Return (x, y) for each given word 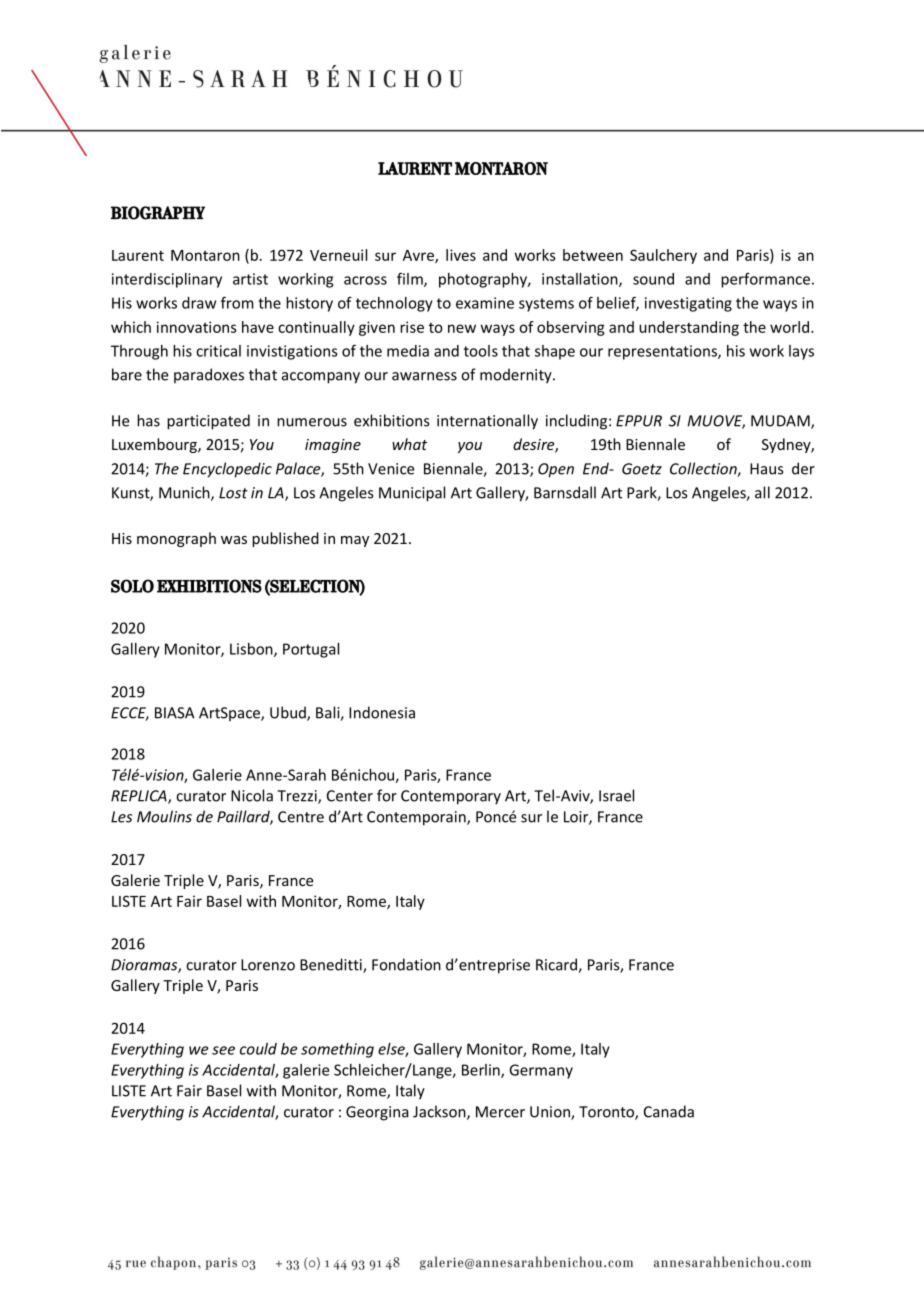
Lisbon (252, 650)
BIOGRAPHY (158, 213)
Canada (669, 1111)
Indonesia (382, 712)
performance (765, 280)
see (223, 1050)
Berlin (482, 1071)
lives (461, 255)
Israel (616, 795)
